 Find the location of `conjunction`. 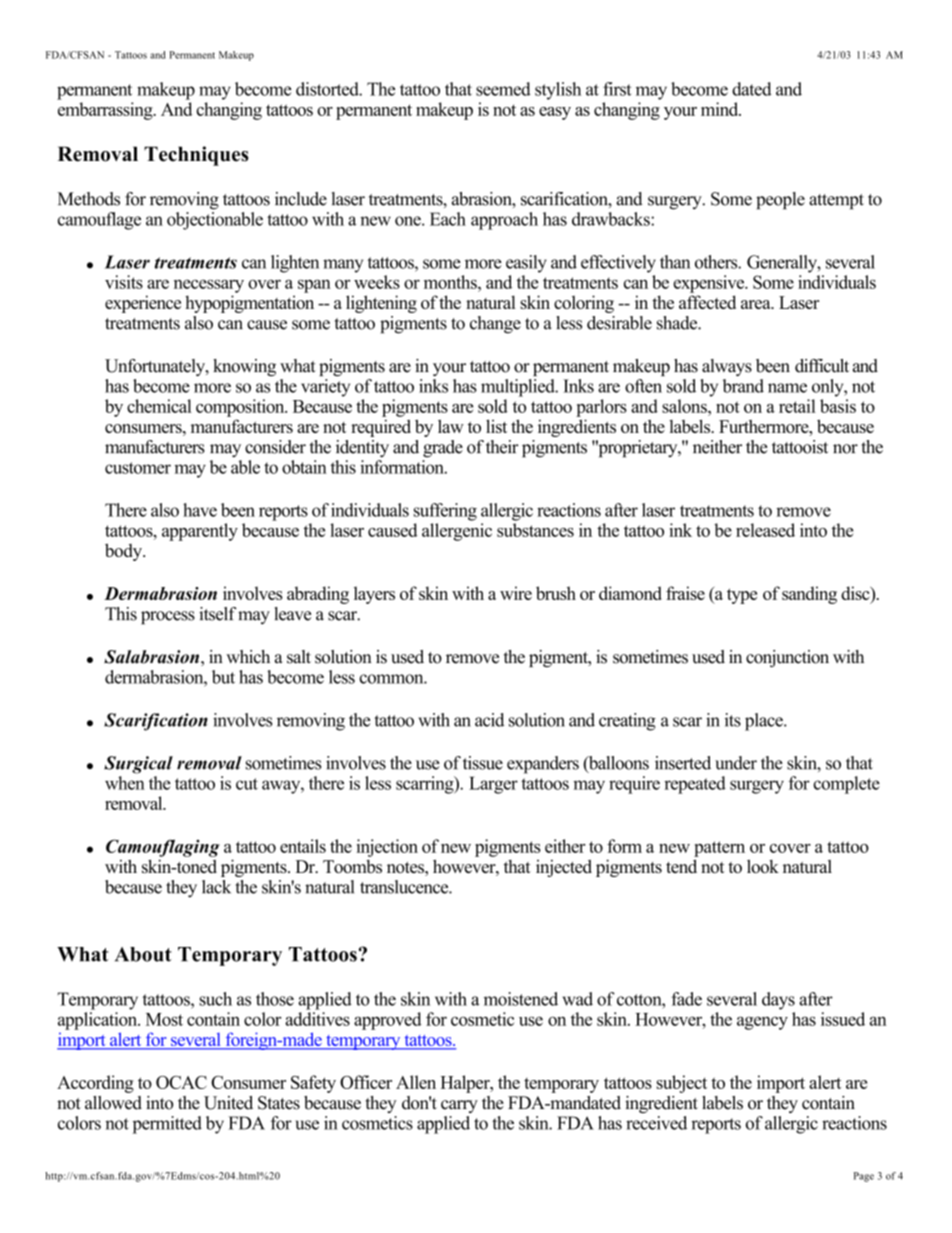

conjunction is located at coordinates (787, 658).
